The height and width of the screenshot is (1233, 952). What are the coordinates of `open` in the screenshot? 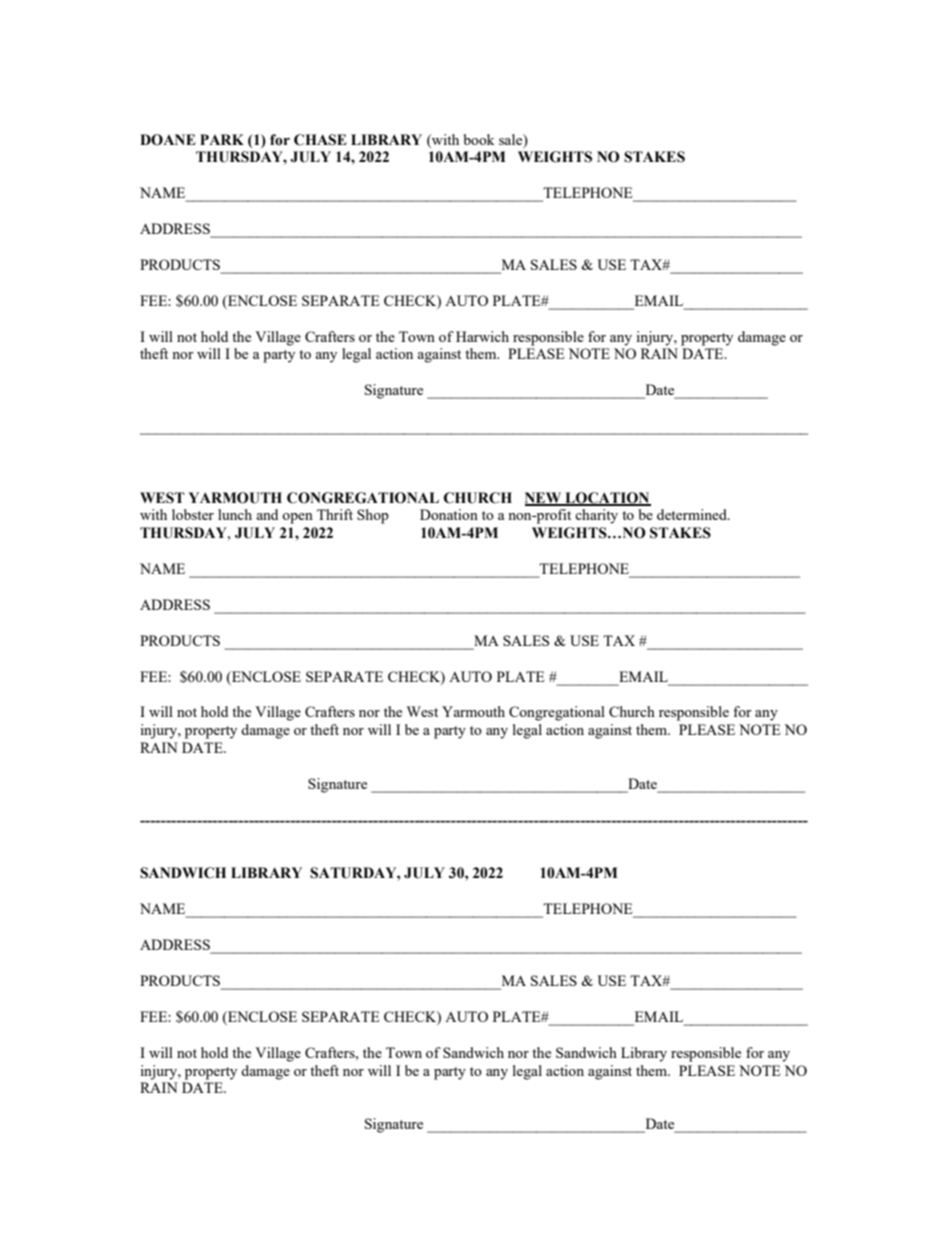 It's located at (297, 518).
